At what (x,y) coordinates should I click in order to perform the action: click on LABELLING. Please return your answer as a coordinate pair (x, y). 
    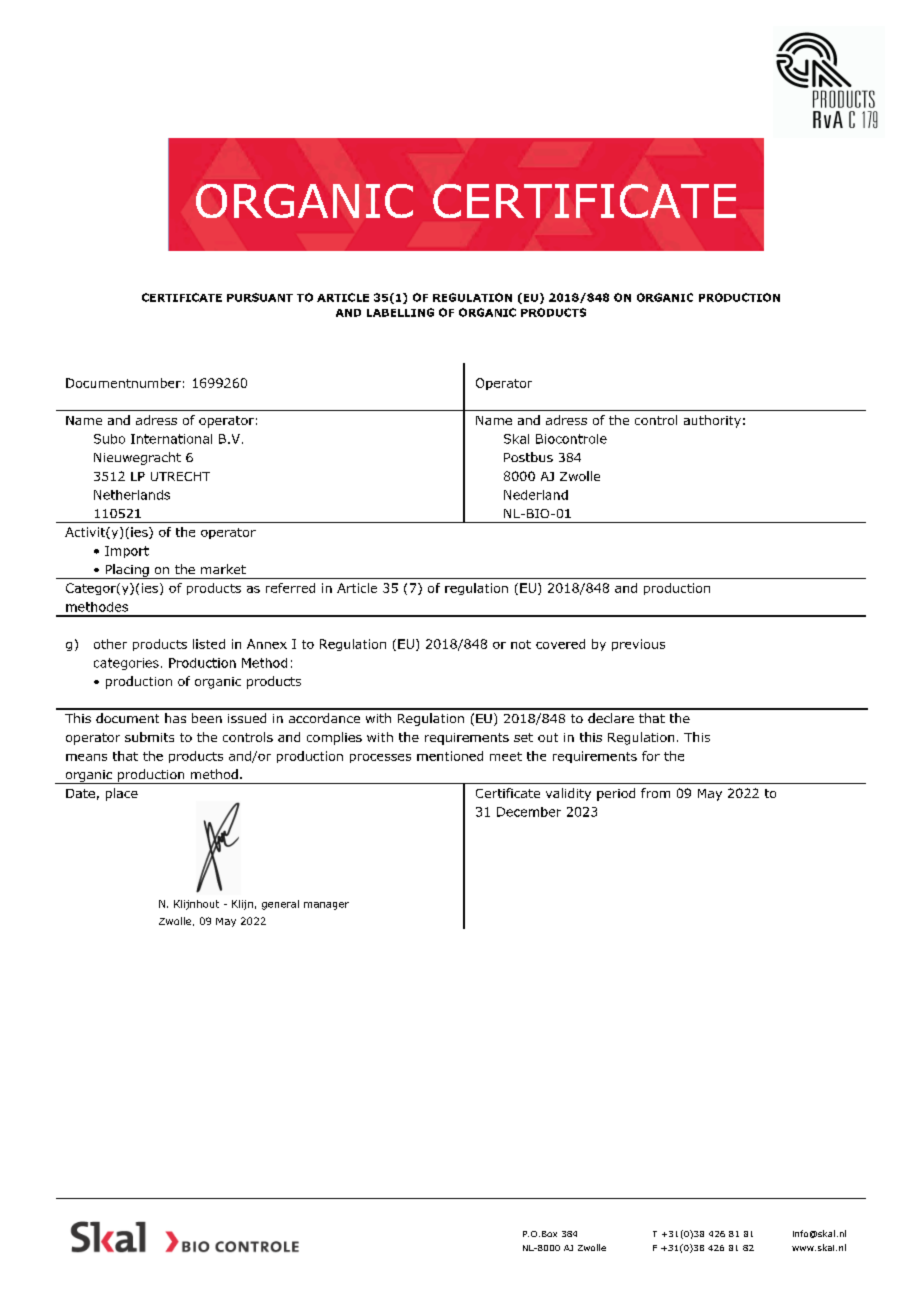
    Looking at the image, I should click on (400, 312).
